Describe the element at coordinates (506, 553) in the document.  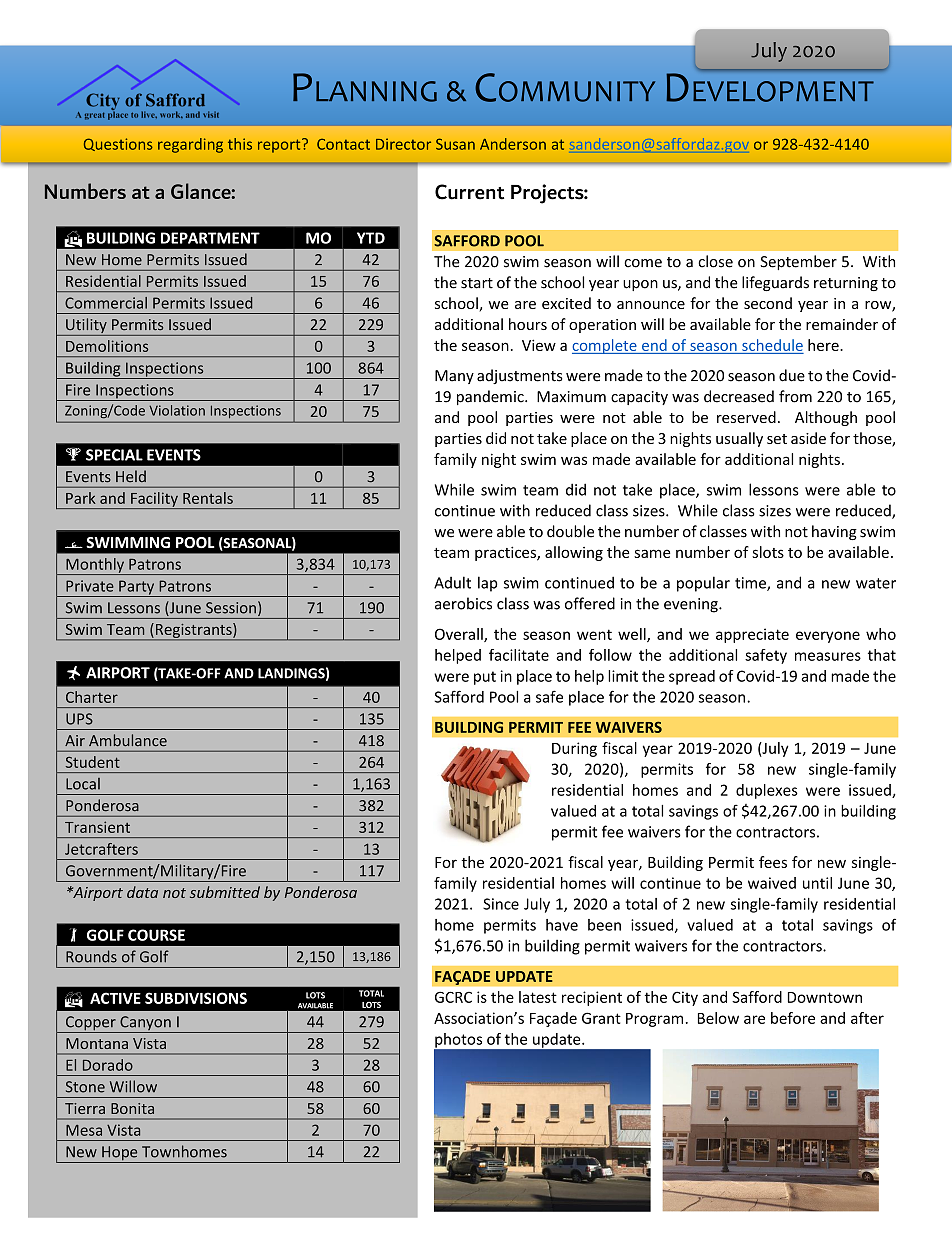
I see `practices` at that location.
